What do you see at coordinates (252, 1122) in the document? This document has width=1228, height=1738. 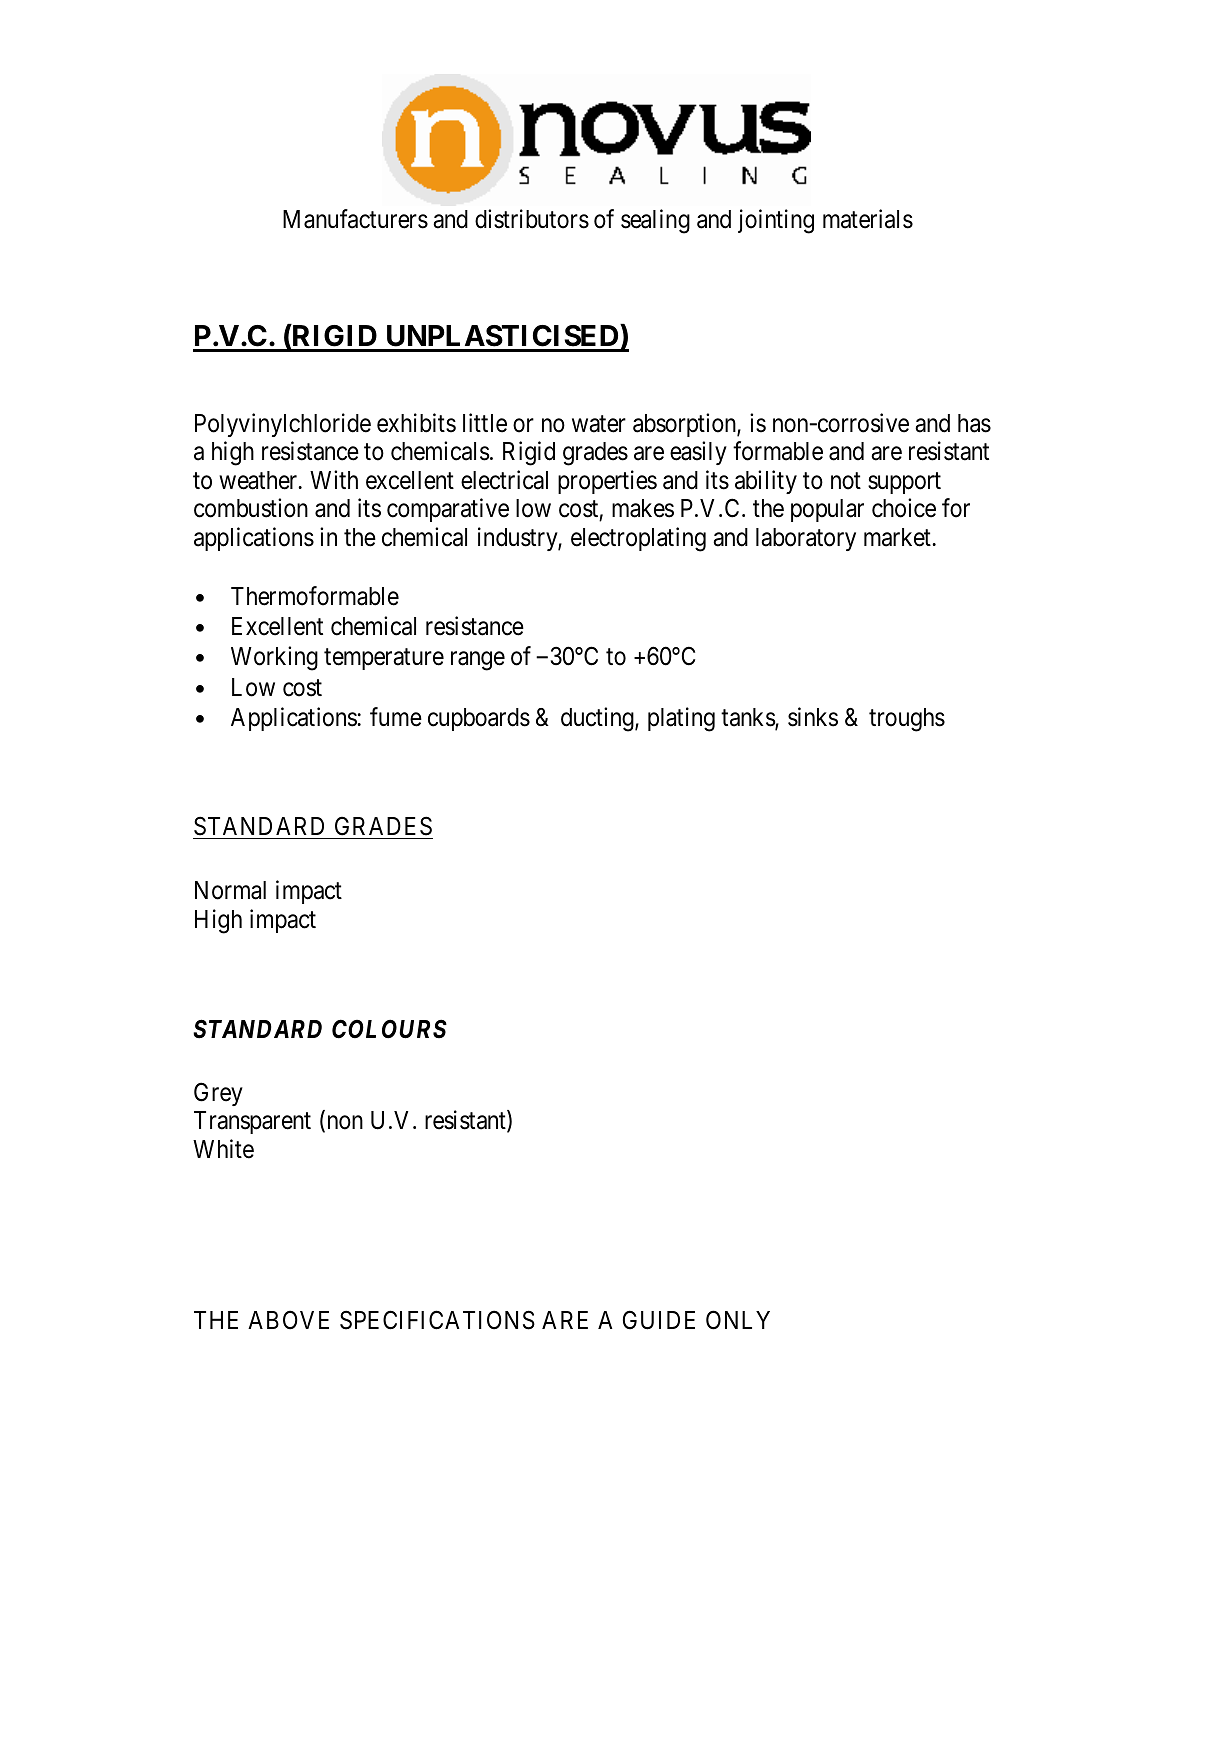 I see `Transparent` at bounding box center [252, 1122].
